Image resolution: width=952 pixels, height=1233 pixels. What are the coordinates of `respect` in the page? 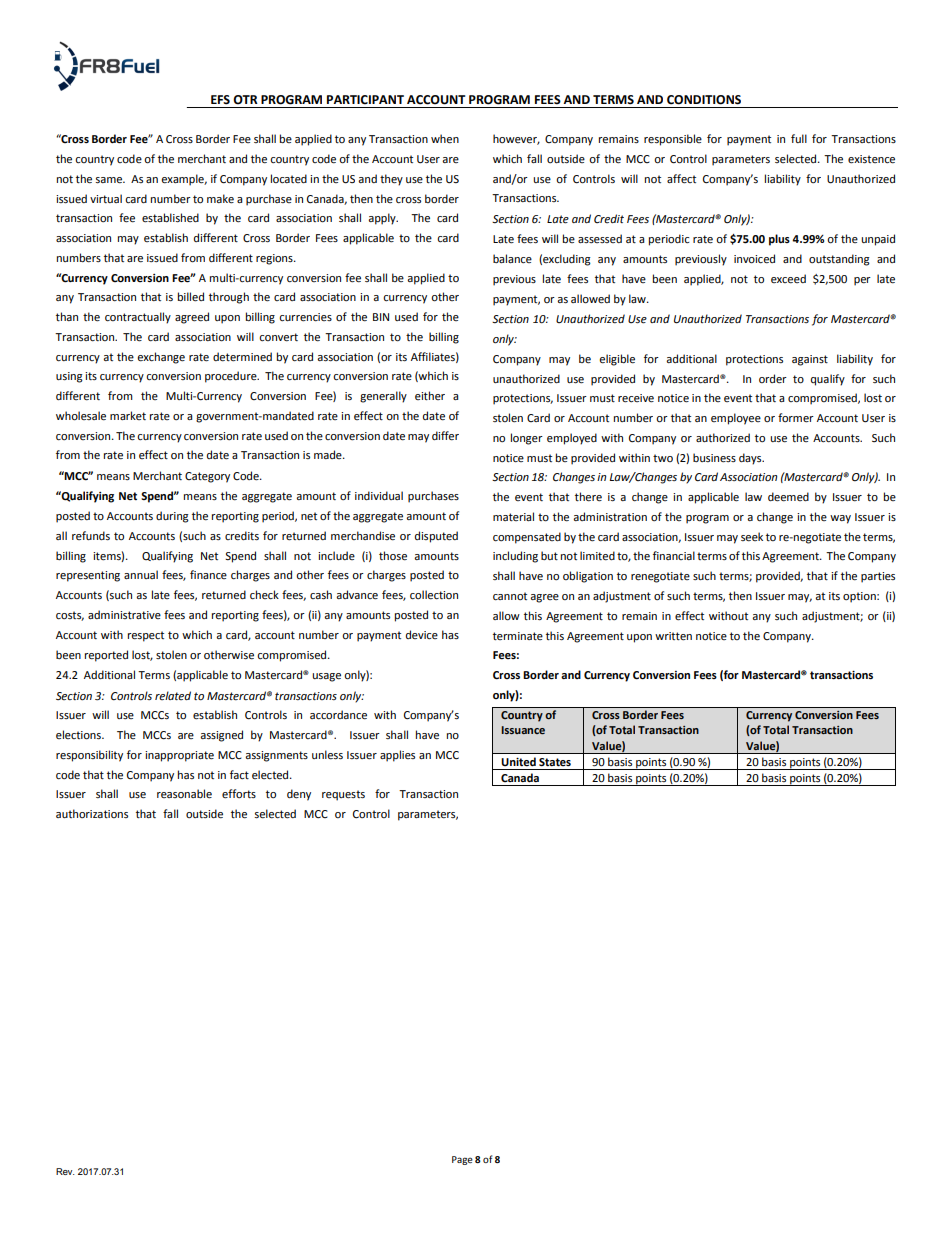 It's located at (146, 636).
